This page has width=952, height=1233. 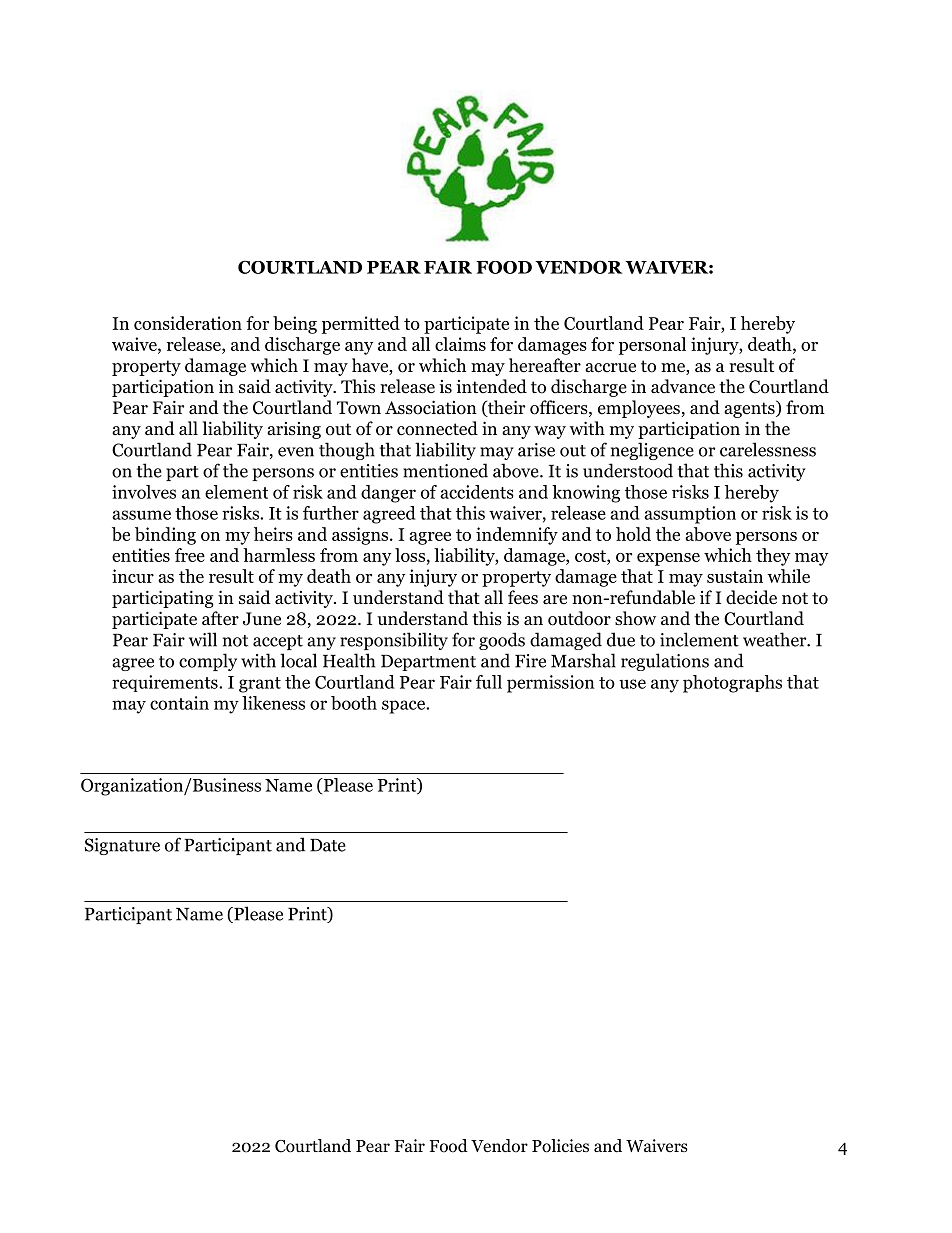 I want to click on Signature, so click(x=122, y=846).
